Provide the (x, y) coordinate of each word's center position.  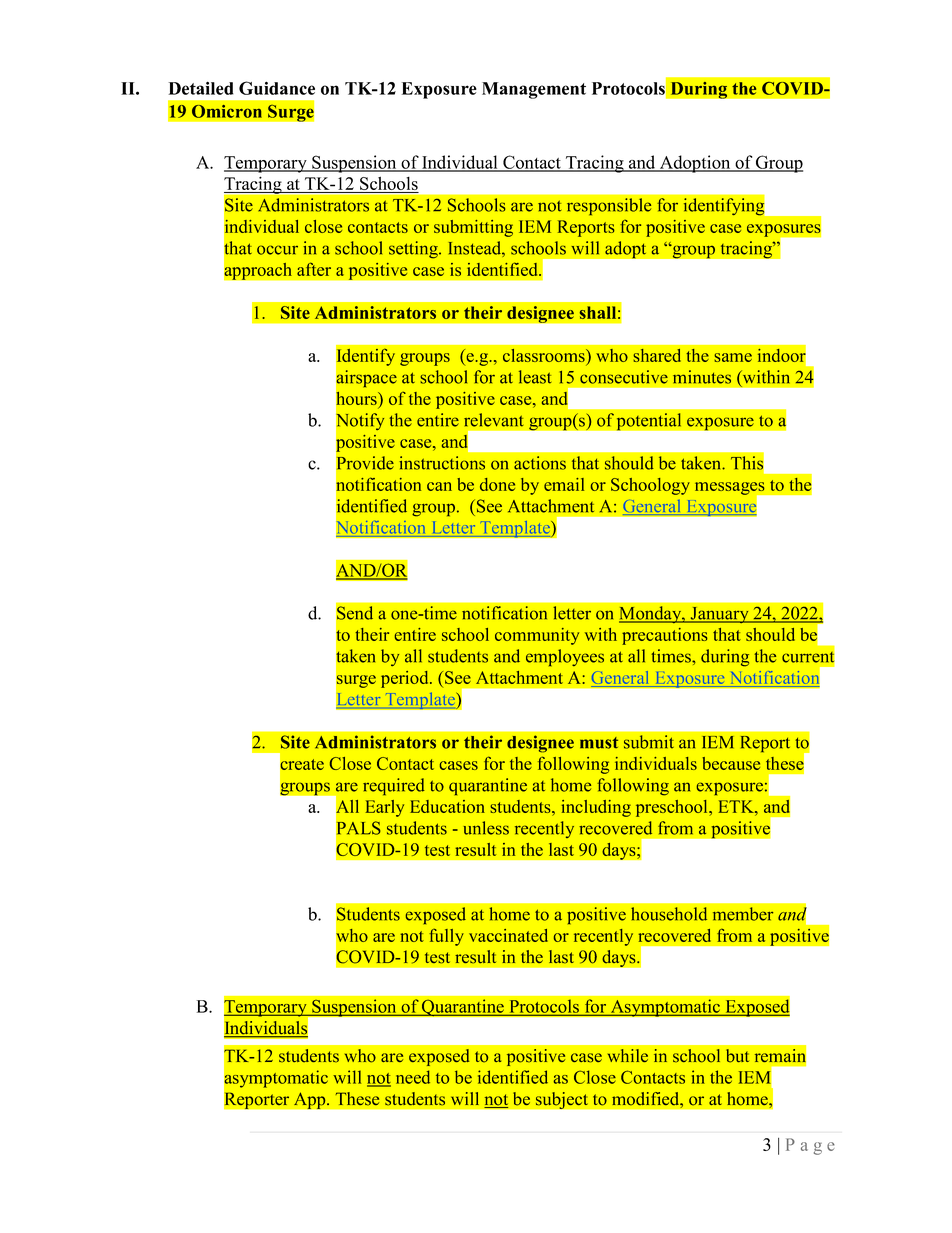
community (537, 636)
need (413, 1077)
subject (562, 1100)
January (719, 615)
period (406, 679)
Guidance (277, 88)
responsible (609, 207)
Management (534, 90)
